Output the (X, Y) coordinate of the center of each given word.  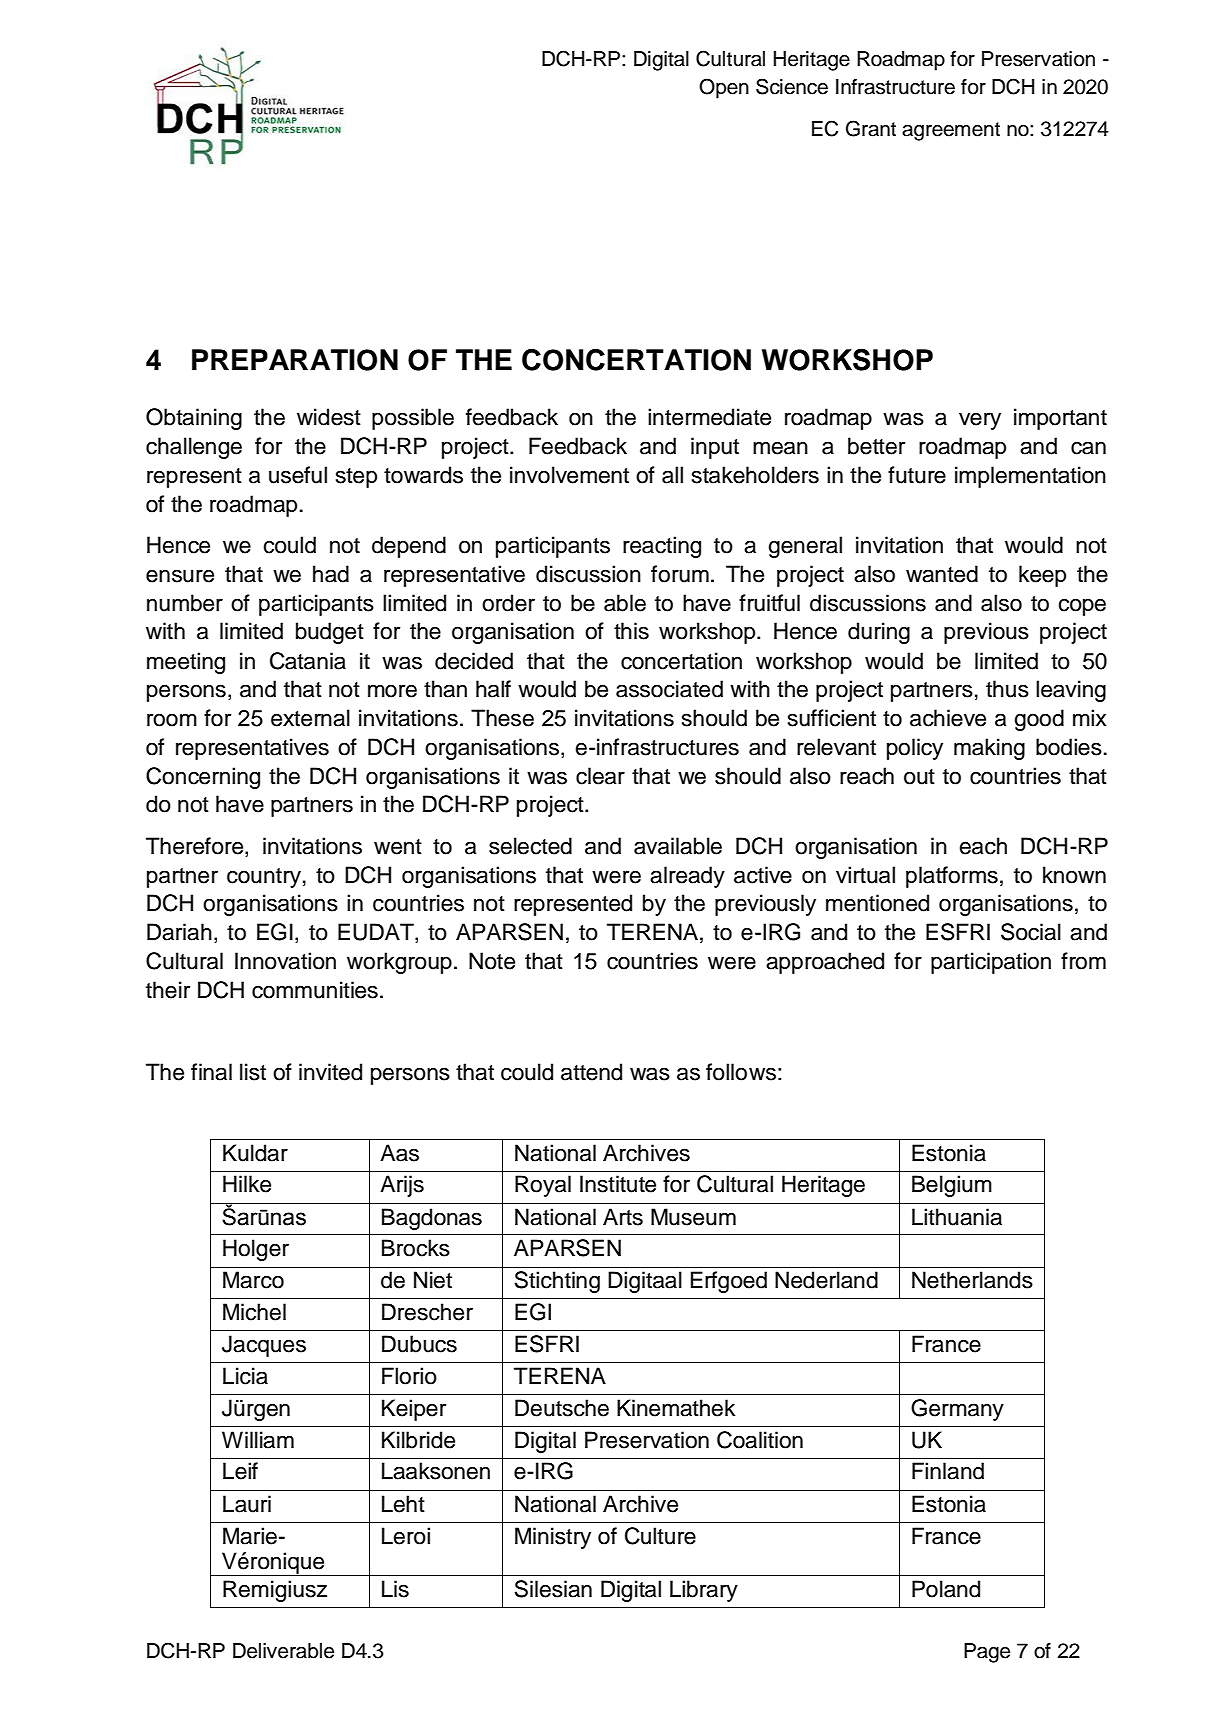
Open (724, 88)
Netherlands (972, 1280)
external (310, 718)
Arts (623, 1217)
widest (329, 417)
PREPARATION (295, 360)
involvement (569, 475)
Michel (254, 1312)
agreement (951, 131)
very (980, 421)
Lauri (247, 1504)
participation (991, 963)
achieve (948, 718)
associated (669, 689)
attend (591, 1072)
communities (315, 990)
